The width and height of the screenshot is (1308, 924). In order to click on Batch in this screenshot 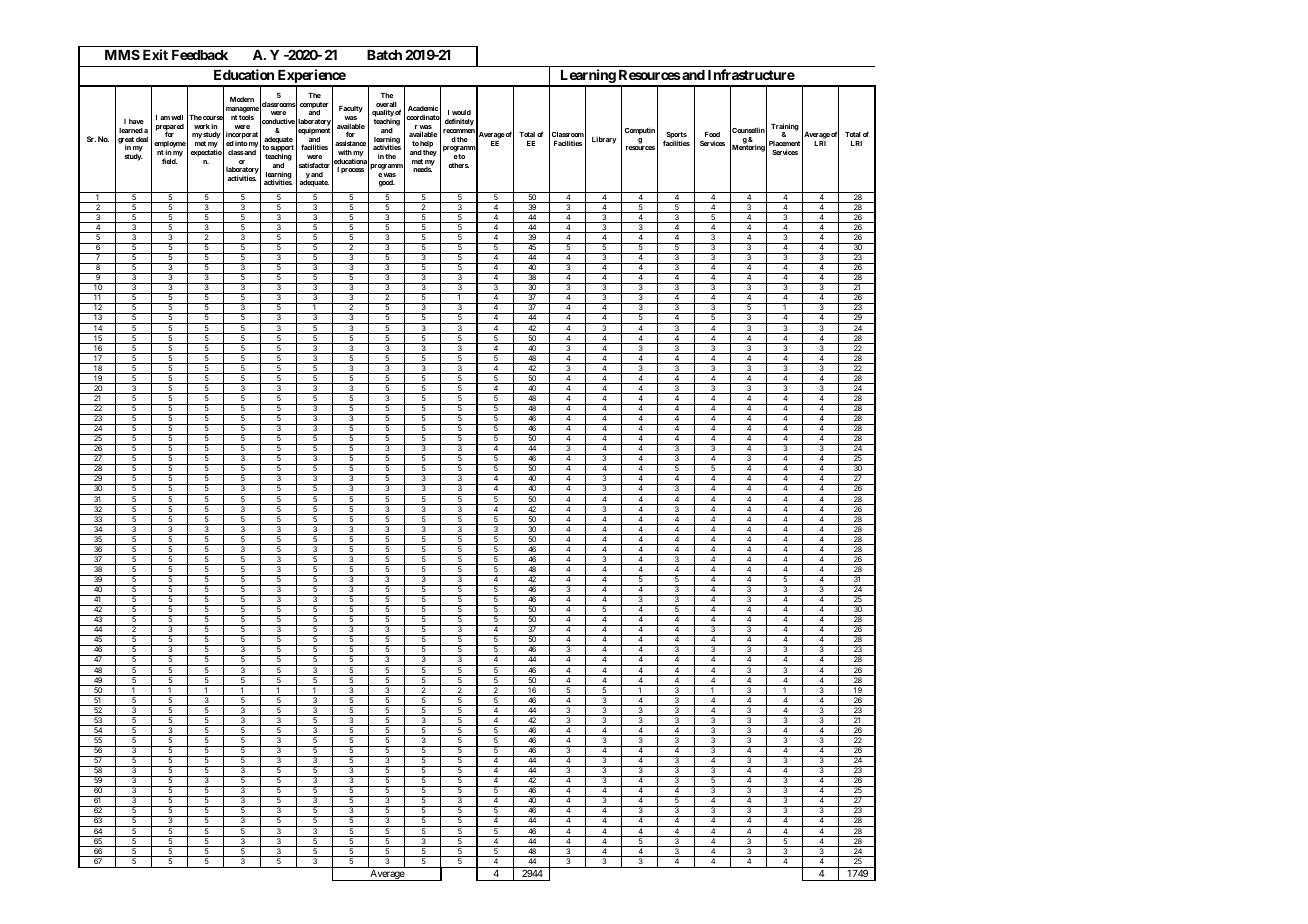, I will do `click(384, 55)`.
